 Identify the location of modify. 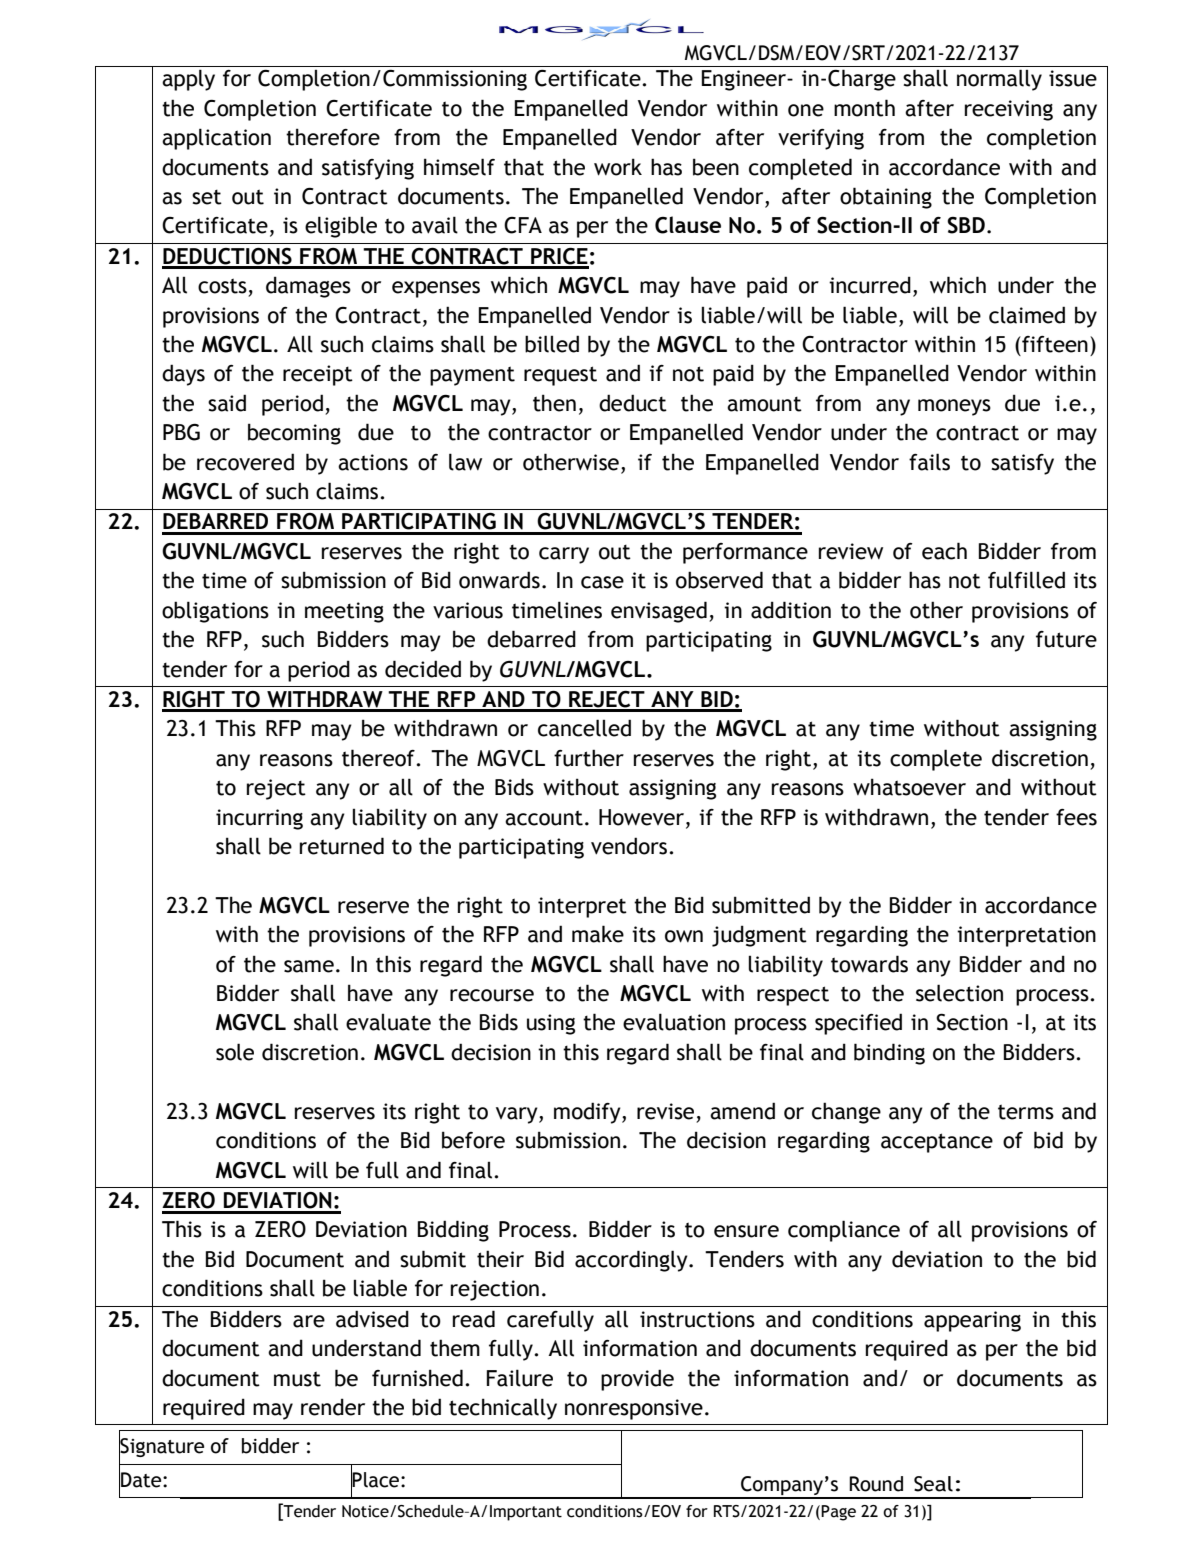
(588, 1113).
